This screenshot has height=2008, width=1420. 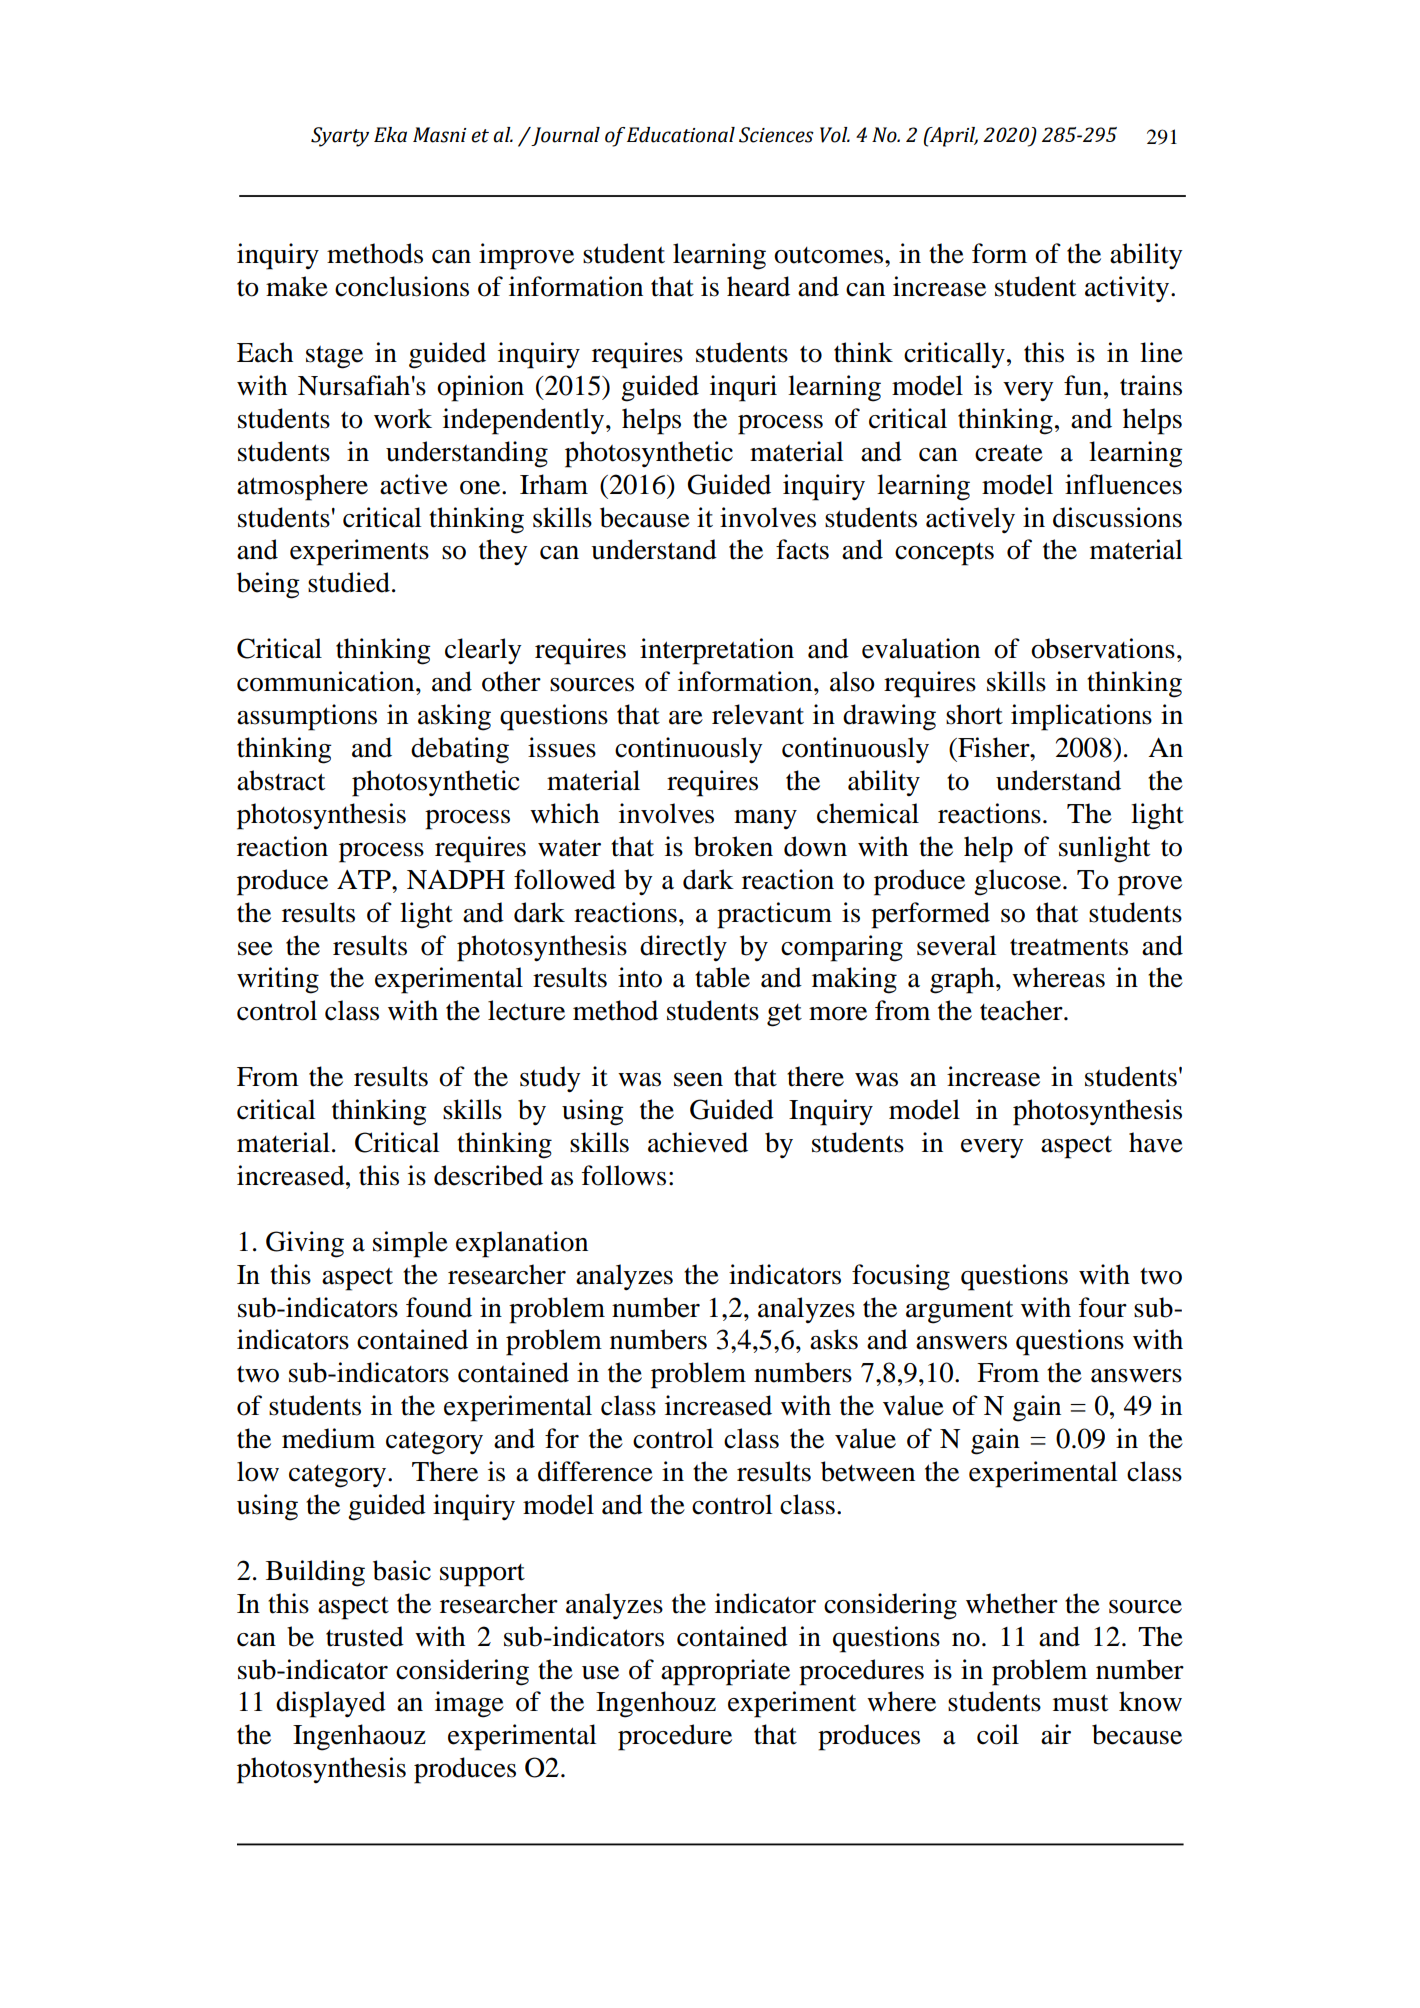 I want to click on facts, so click(x=802, y=549).
